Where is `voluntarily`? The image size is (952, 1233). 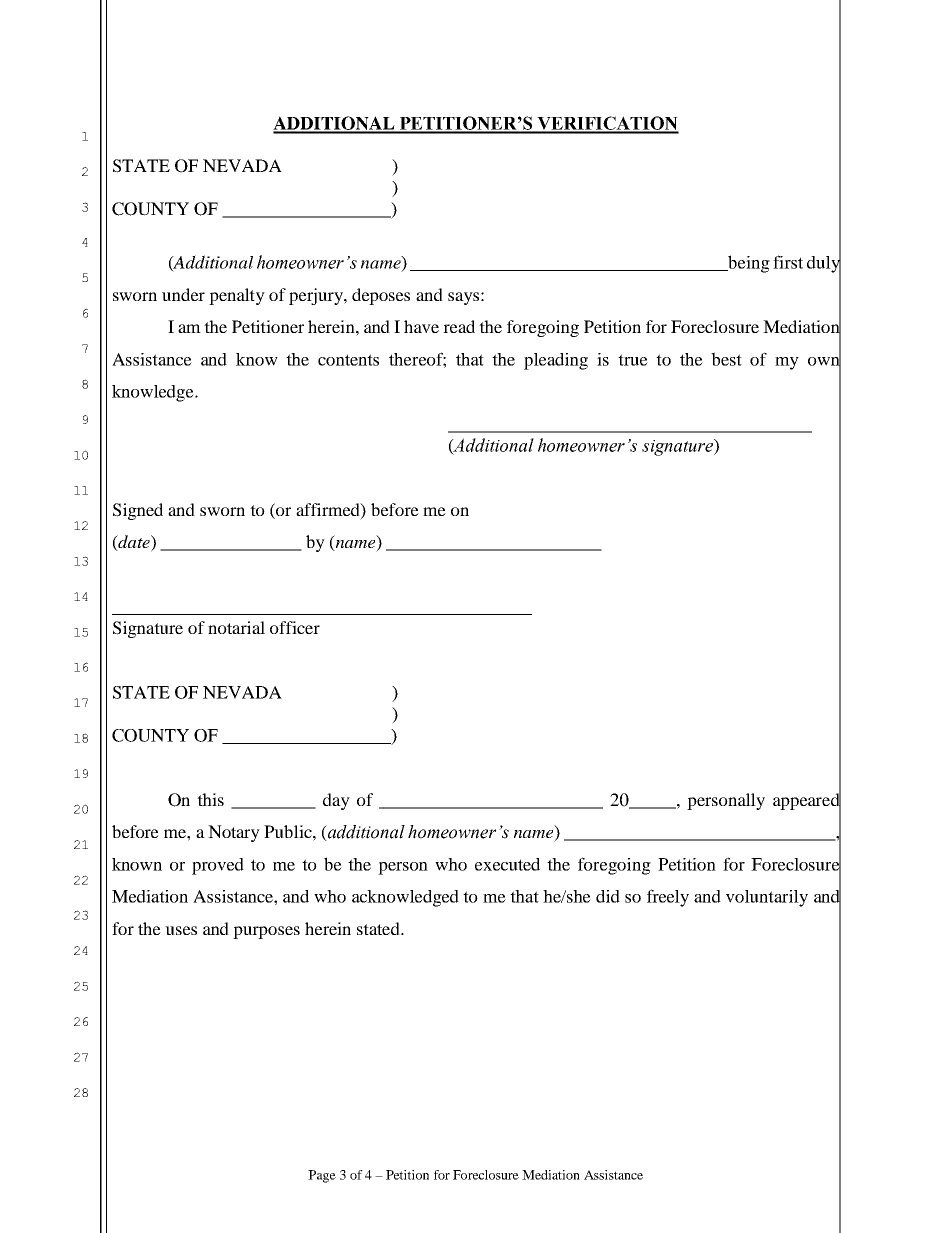
voluntarily is located at coordinates (767, 898).
